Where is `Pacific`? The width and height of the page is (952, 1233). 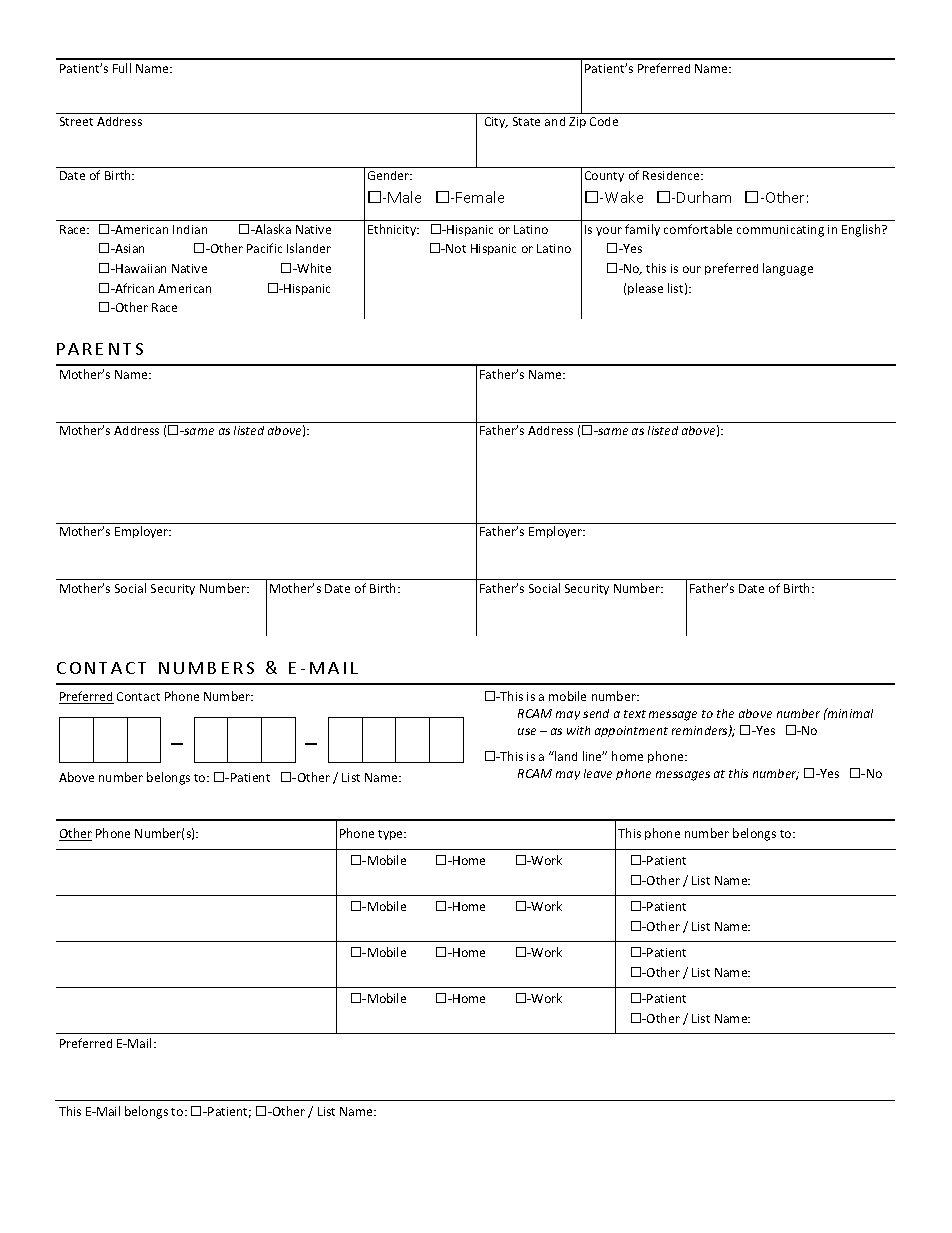
Pacific is located at coordinates (264, 248).
